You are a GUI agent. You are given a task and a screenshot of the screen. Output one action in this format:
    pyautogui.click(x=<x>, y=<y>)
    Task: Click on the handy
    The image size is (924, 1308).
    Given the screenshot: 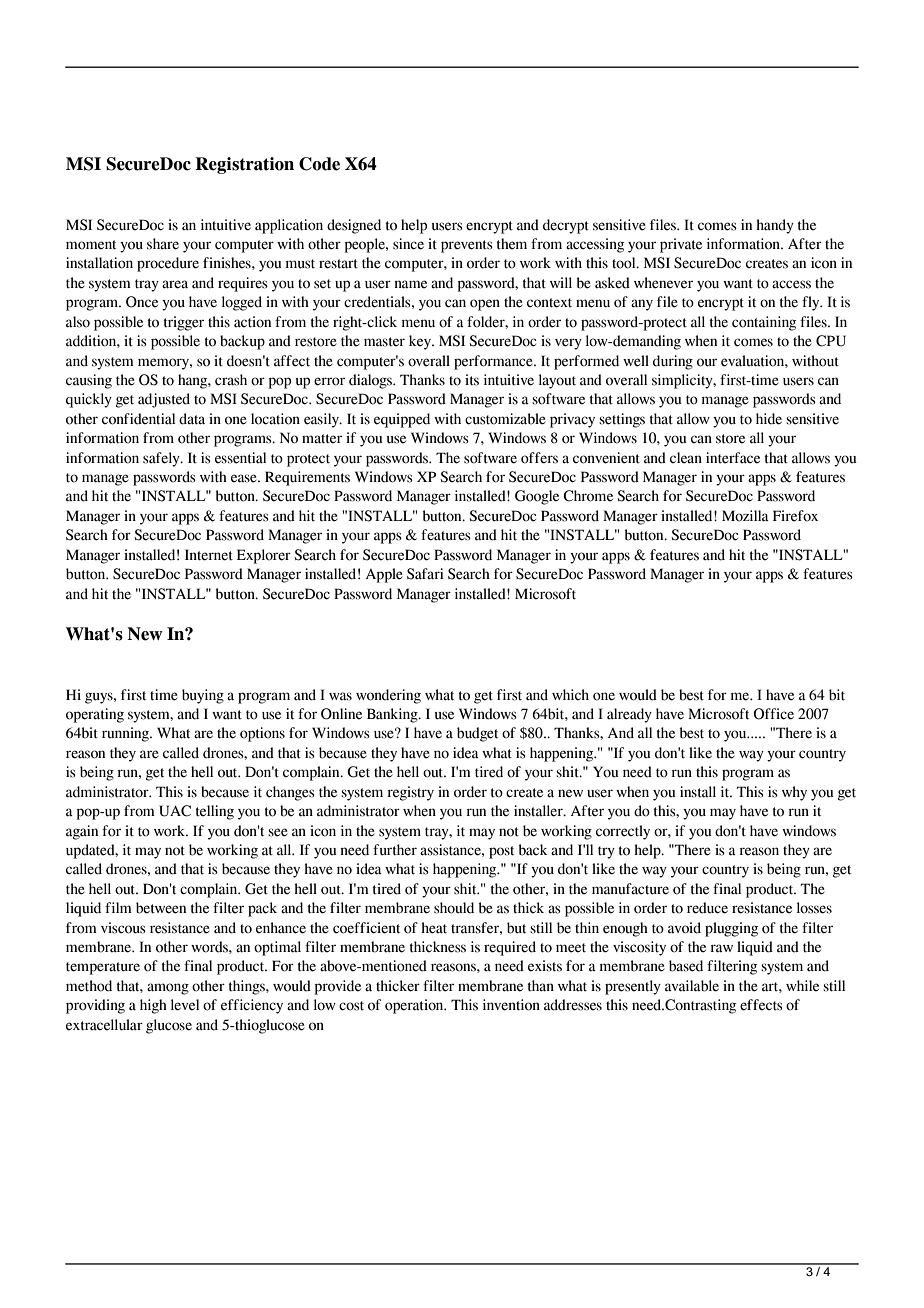 What is the action you would take?
    pyautogui.click(x=775, y=226)
